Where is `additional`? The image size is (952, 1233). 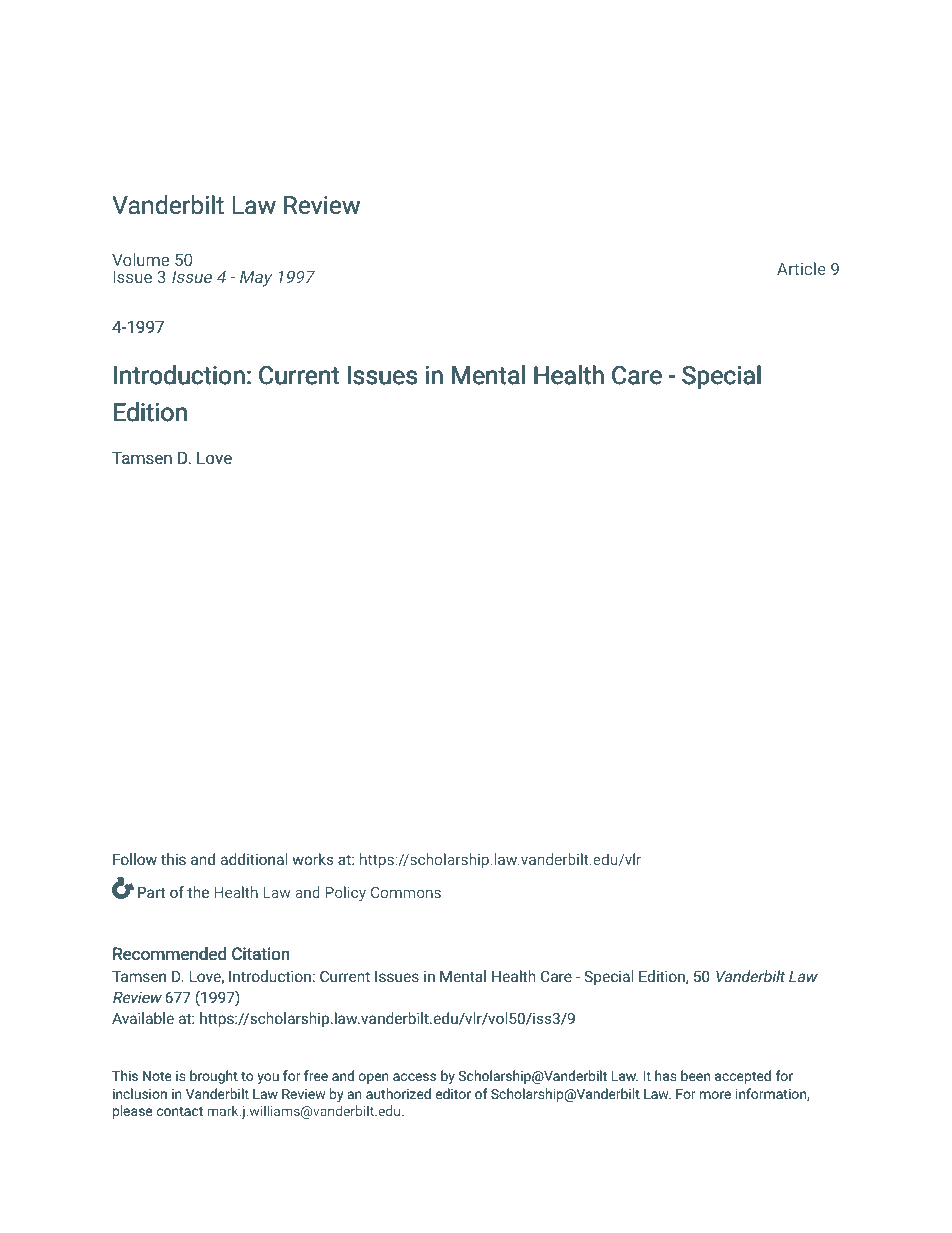 additional is located at coordinates (254, 859).
